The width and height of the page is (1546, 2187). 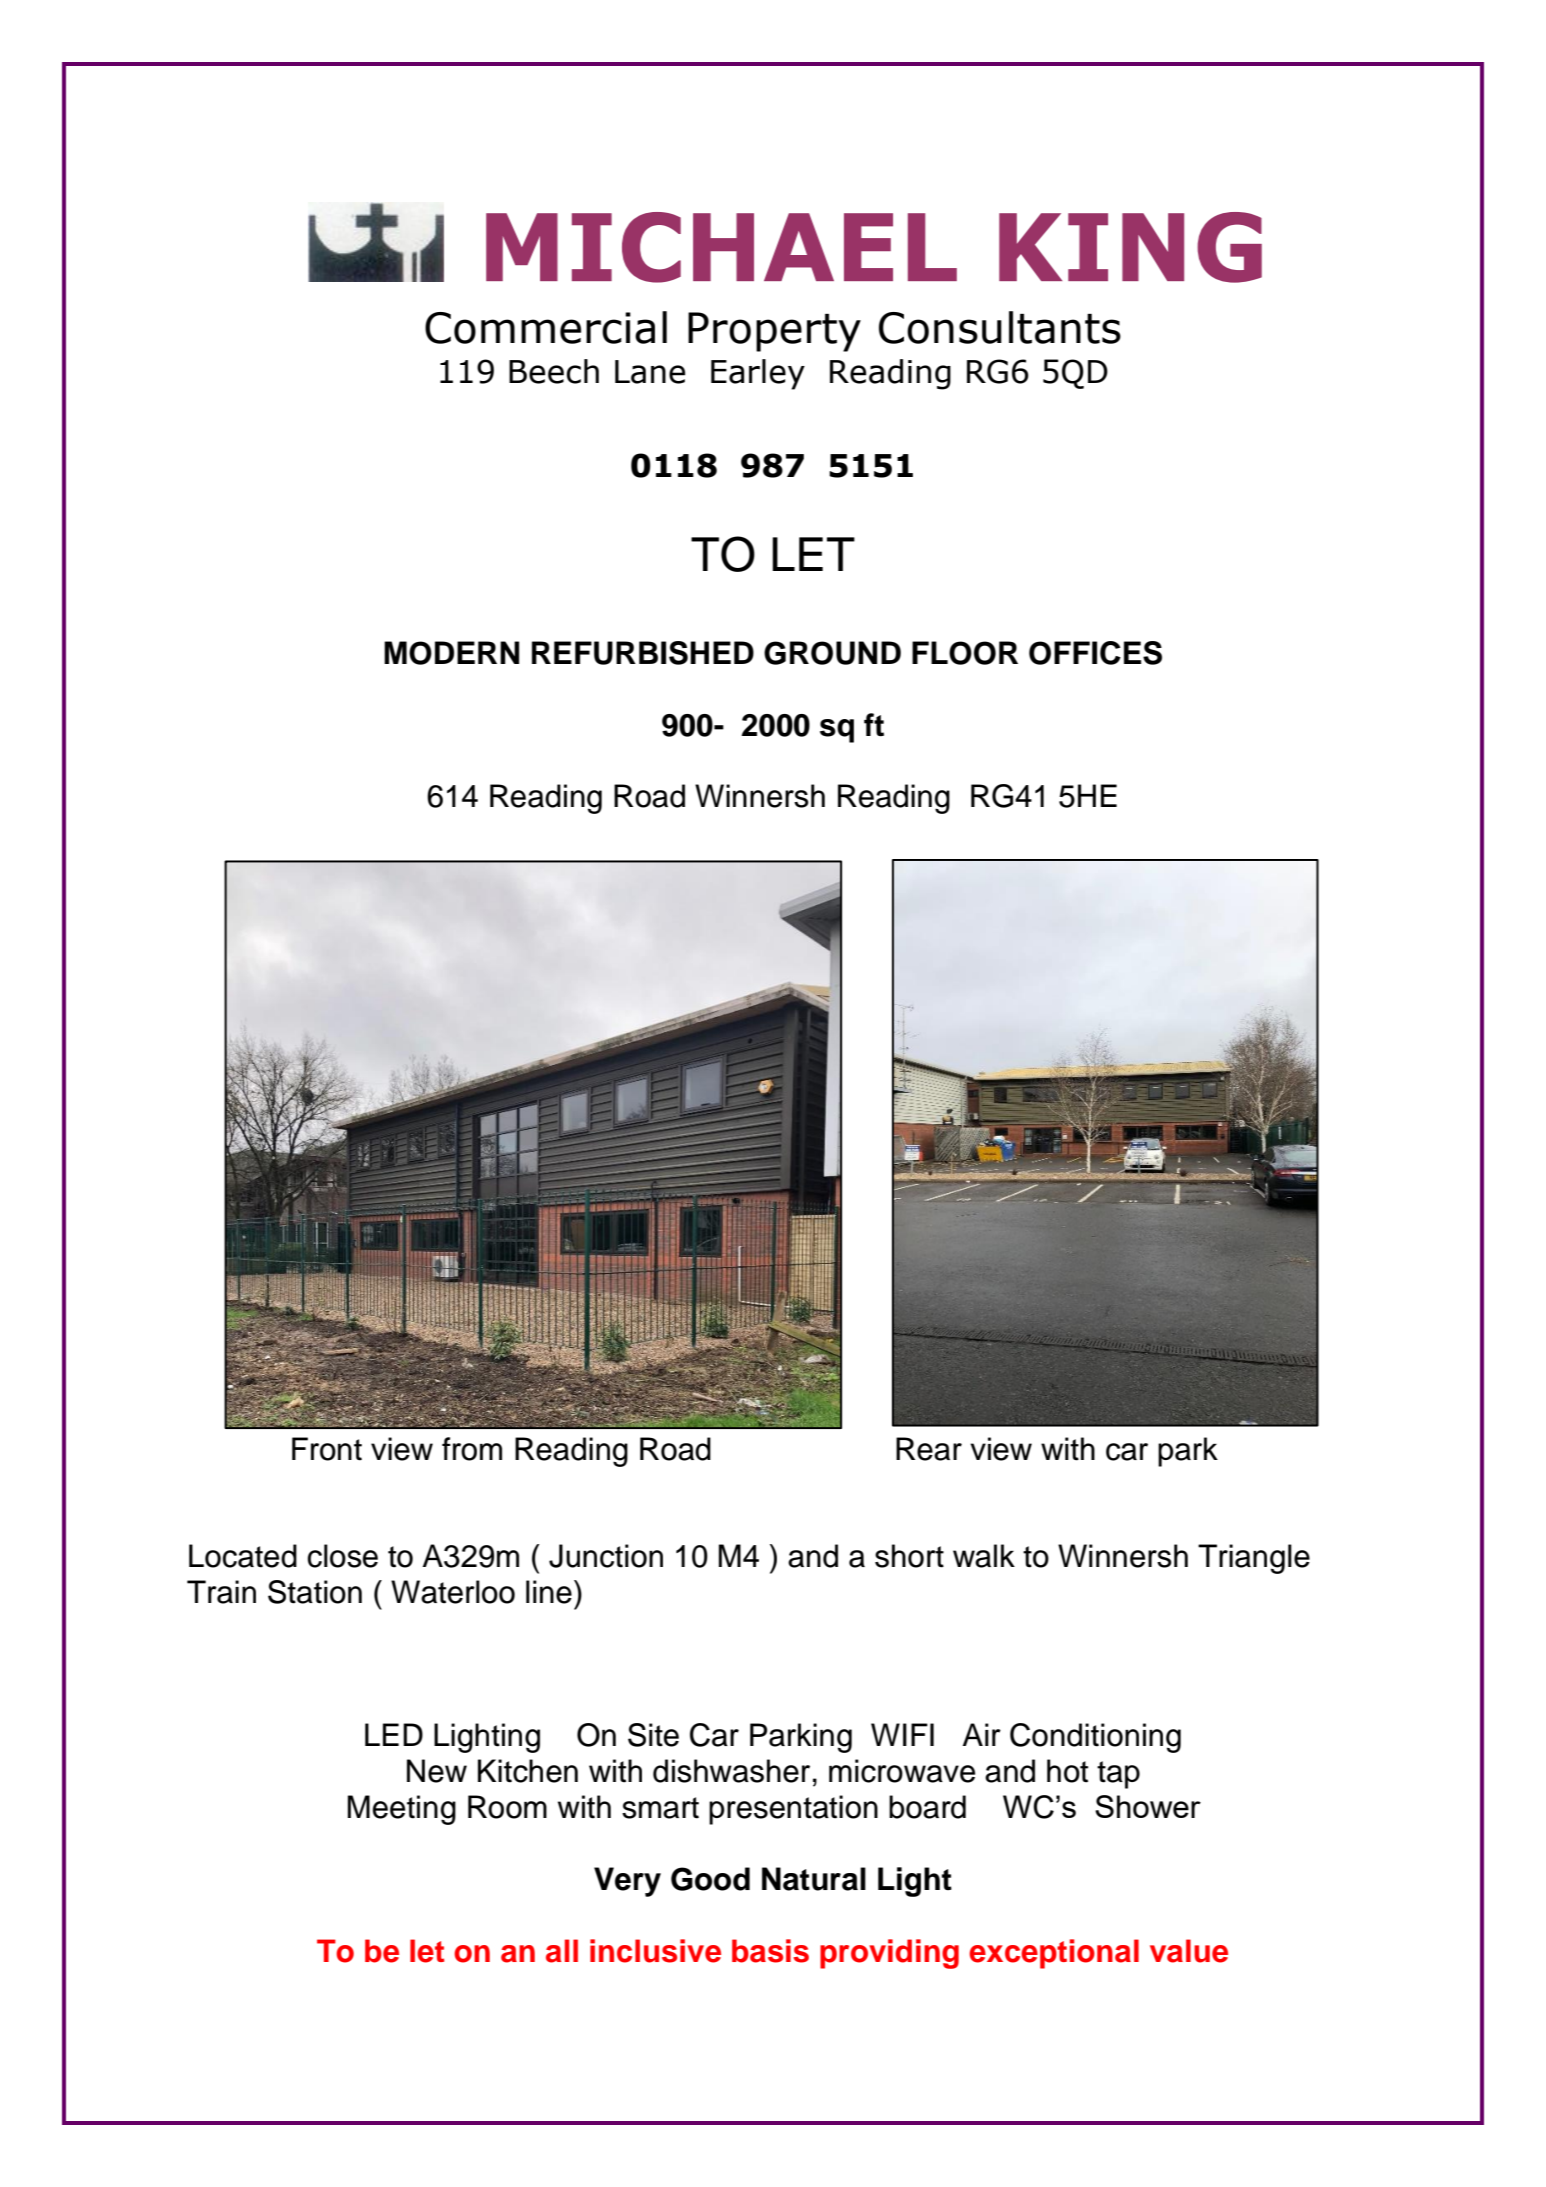 What do you see at coordinates (1254, 1559) in the page?
I see `Triangle` at bounding box center [1254, 1559].
